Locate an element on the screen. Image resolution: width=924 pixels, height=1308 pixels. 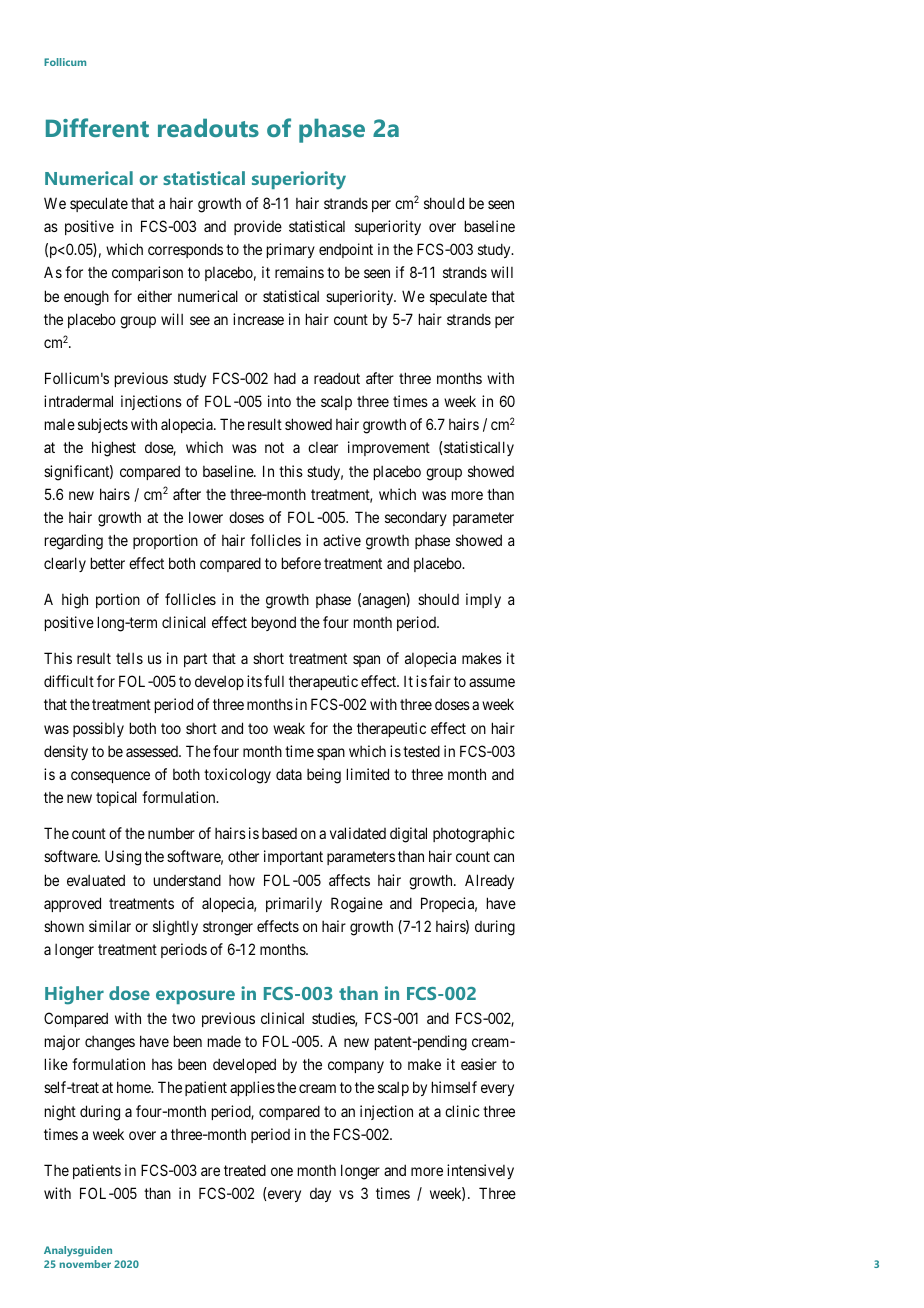
before is located at coordinates (301, 563).
